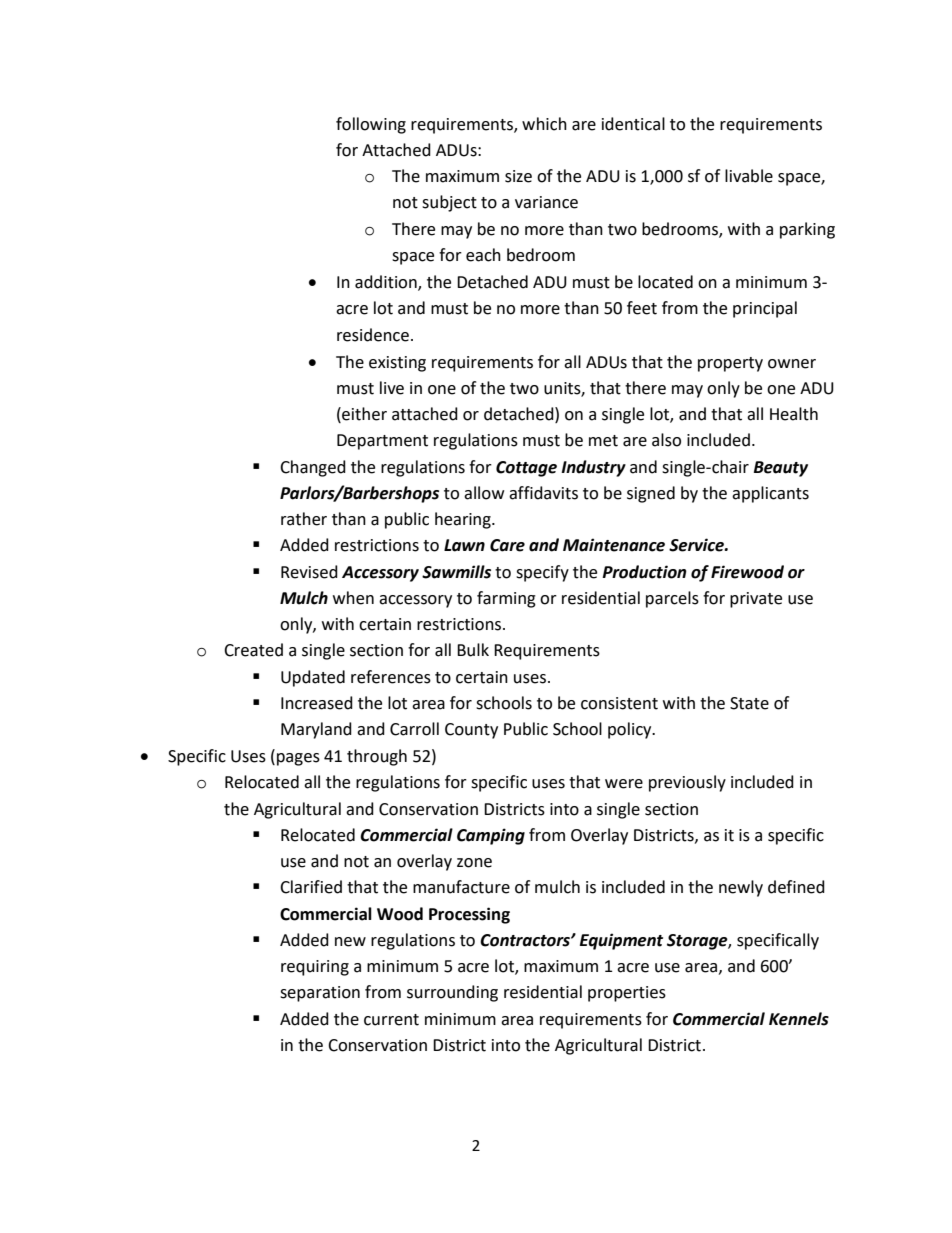 This screenshot has width=952, height=1233. Describe the element at coordinates (749, 176) in the screenshot. I see `livable` at that location.
